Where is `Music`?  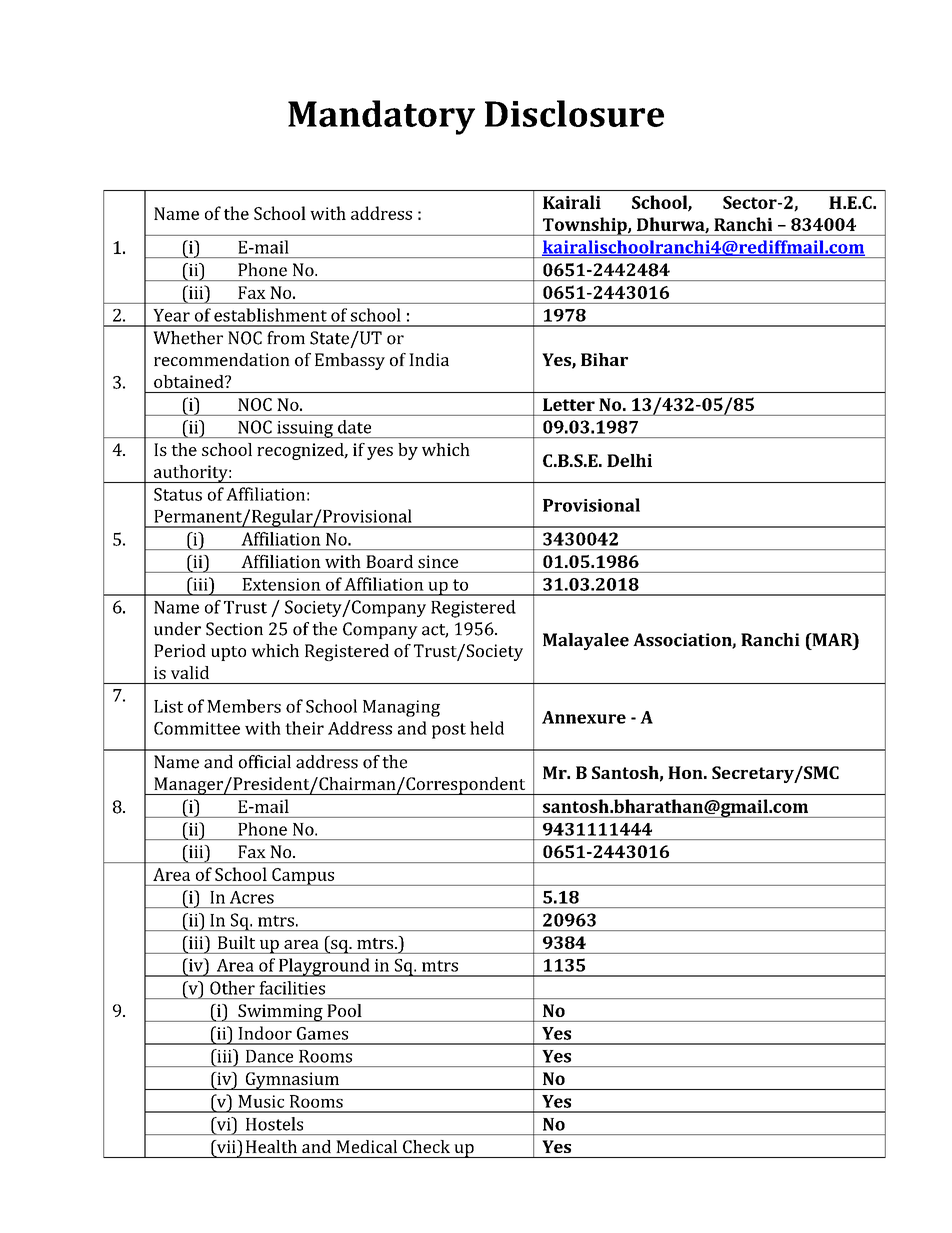 Music is located at coordinates (261, 1101).
